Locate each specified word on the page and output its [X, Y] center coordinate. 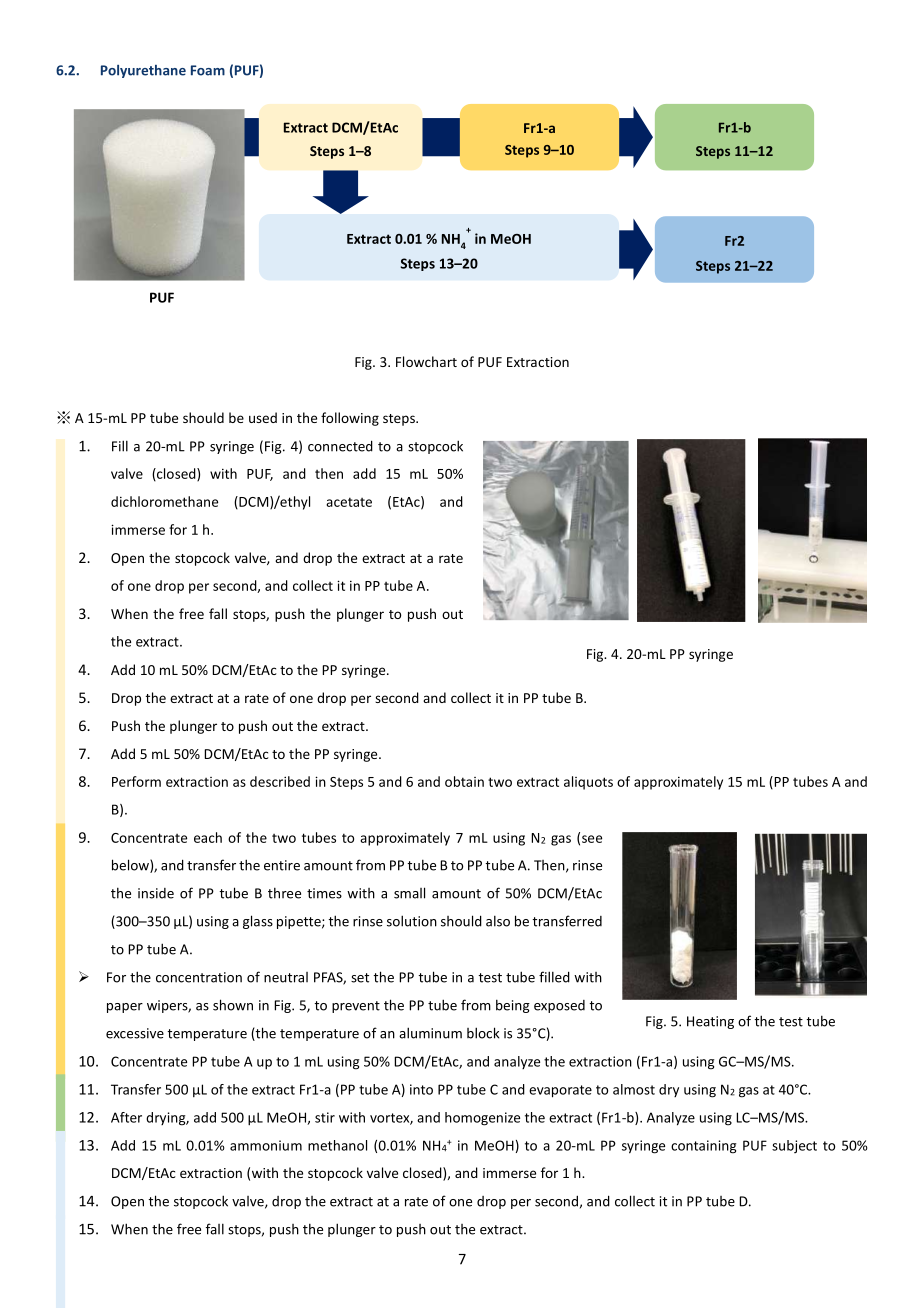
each [208, 837]
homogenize [482, 1119]
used [263, 417]
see [592, 839]
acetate [349, 502]
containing [703, 1147]
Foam [208, 70]
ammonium [266, 1145]
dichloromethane [164, 501]
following [350, 419]
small [409, 893]
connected [340, 446]
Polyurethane [143, 71]
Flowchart [426, 361]
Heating [710, 1022]
